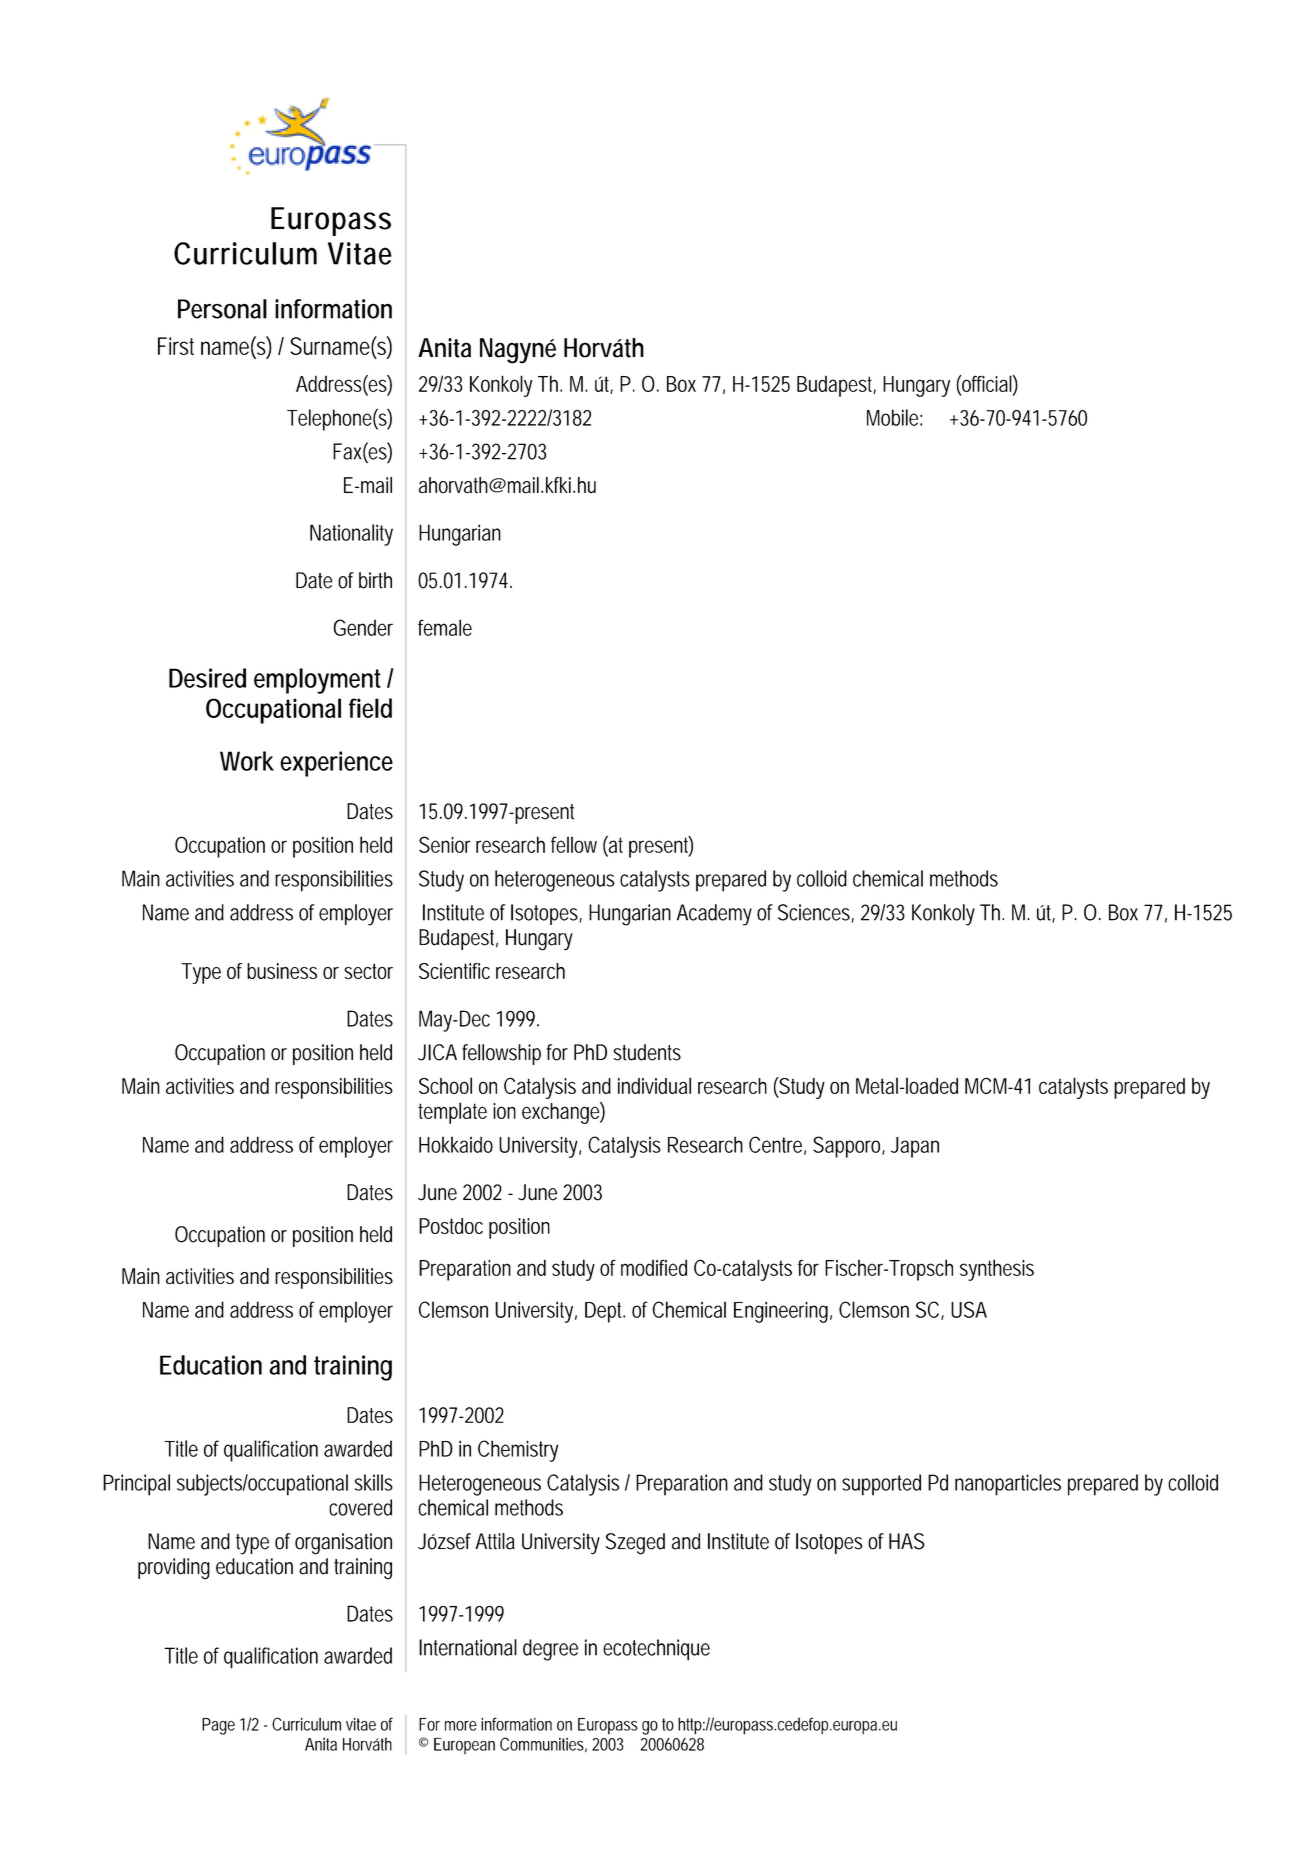 This image has width=1311, height=1854. What do you see at coordinates (218, 1726) in the image?
I see `Page` at bounding box center [218, 1726].
